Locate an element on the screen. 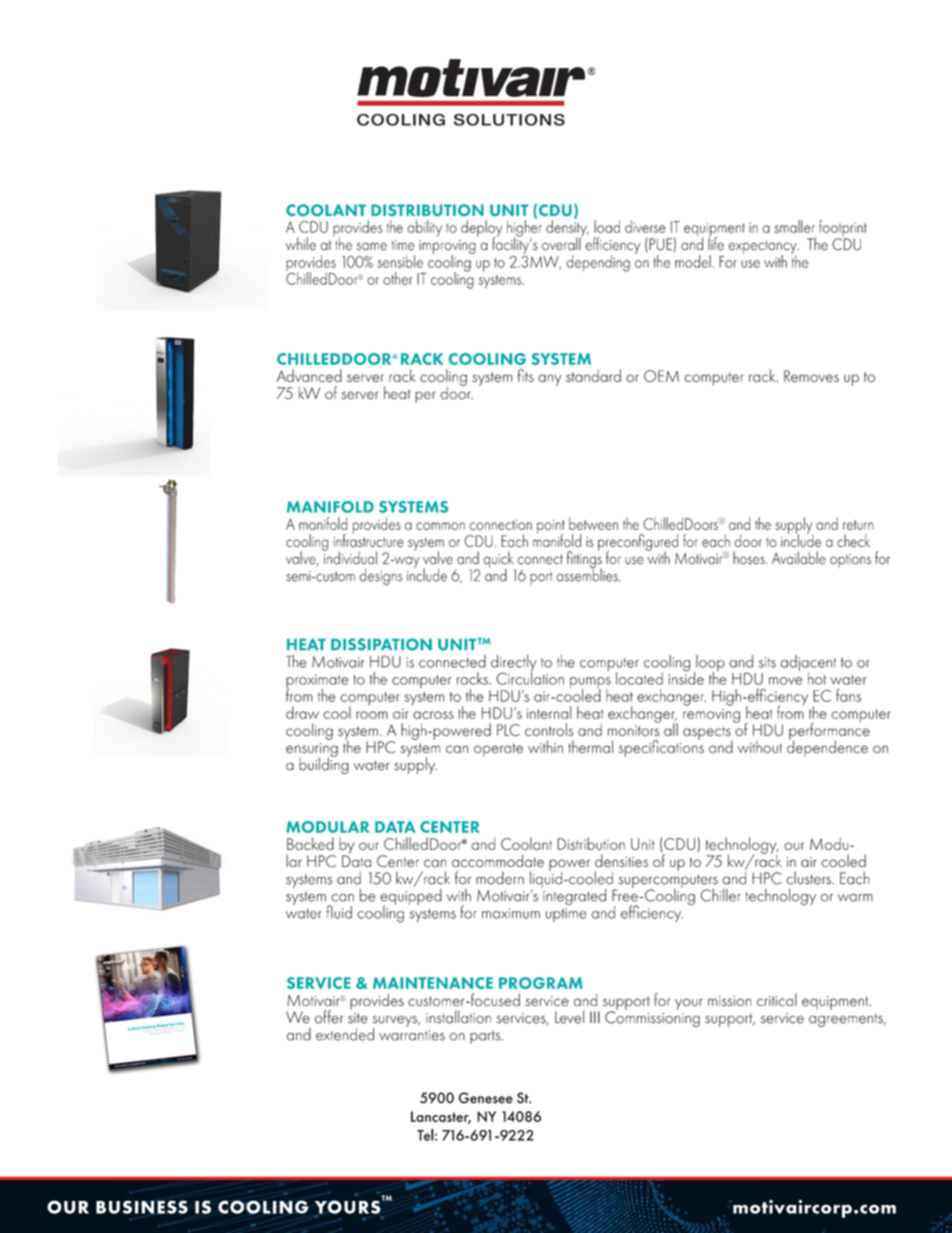 The width and height of the screenshot is (952, 1233). expectancy is located at coordinates (764, 248).
